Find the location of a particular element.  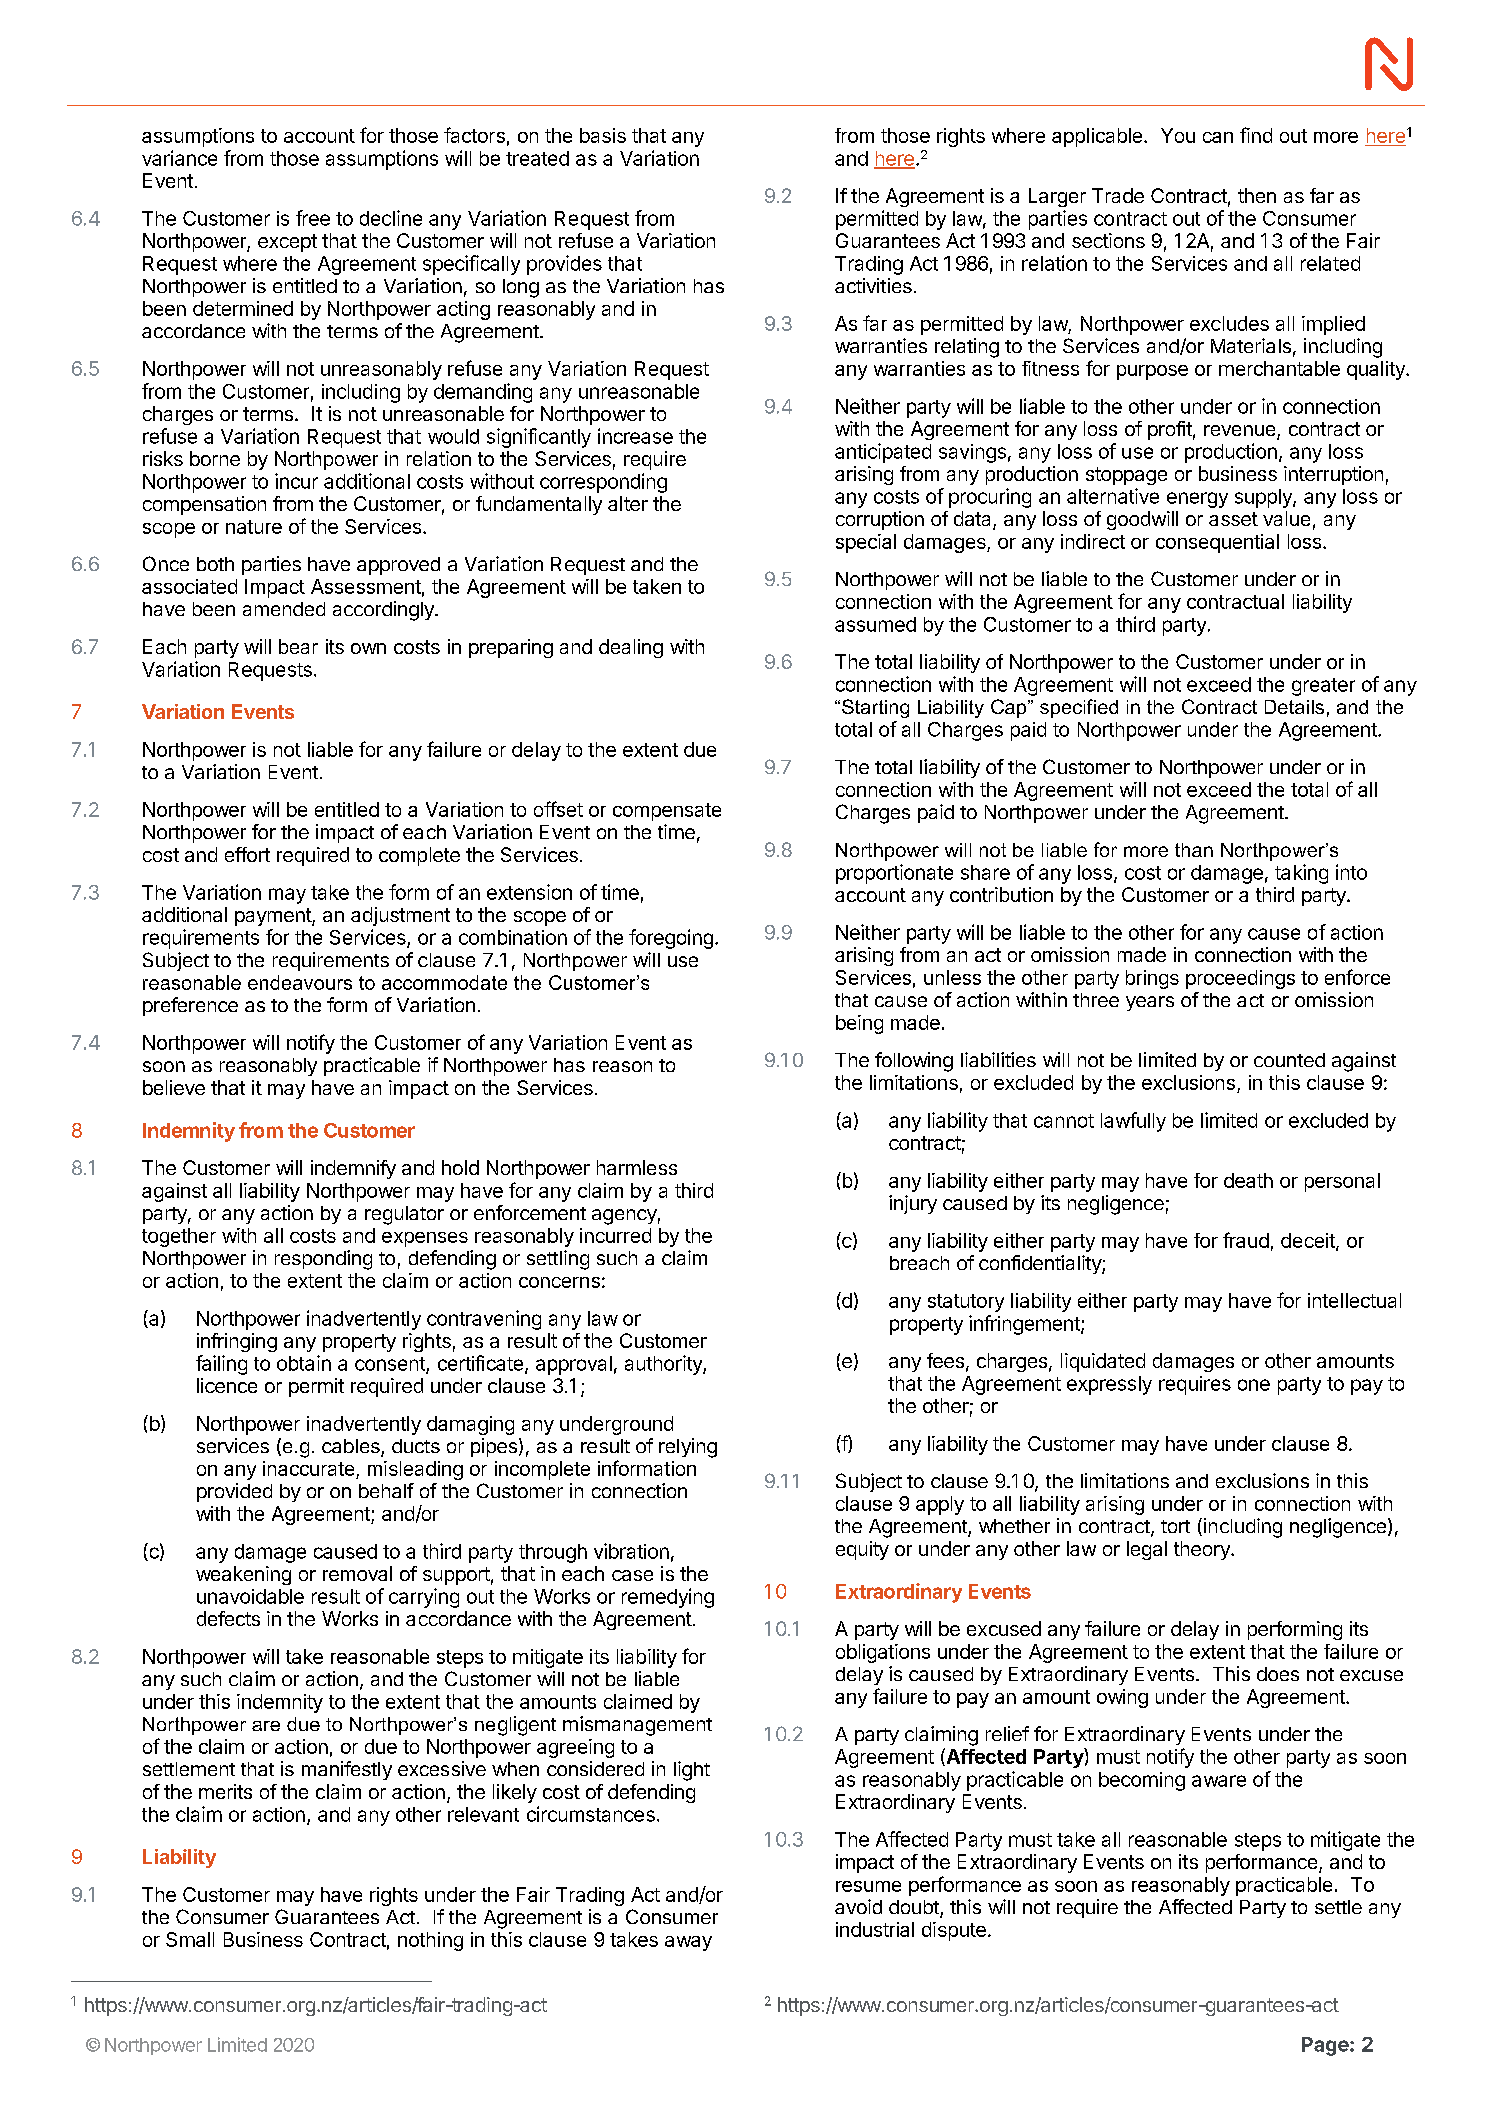

activities is located at coordinates (873, 285).
